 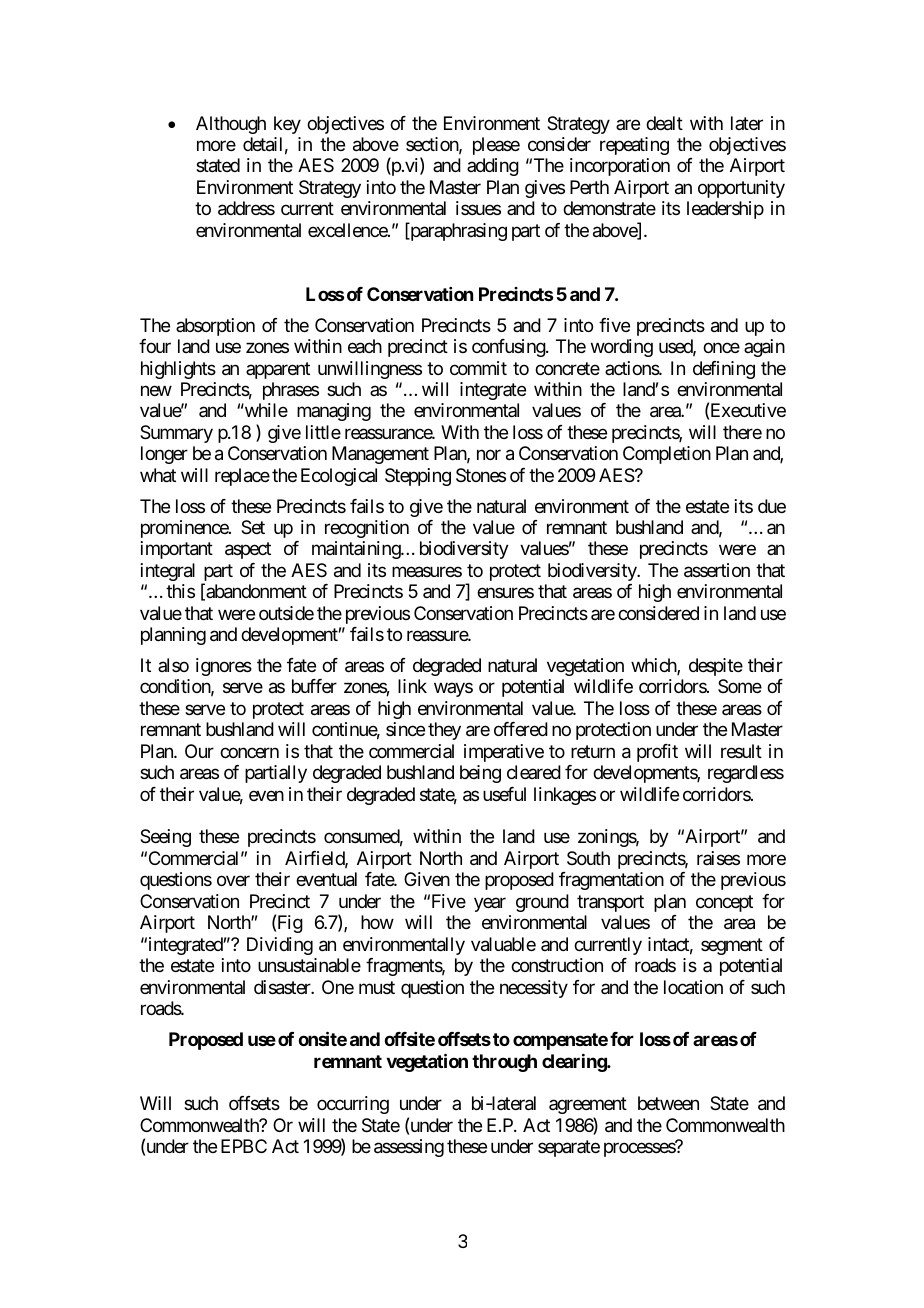 I want to click on Completion, so click(x=667, y=455).
